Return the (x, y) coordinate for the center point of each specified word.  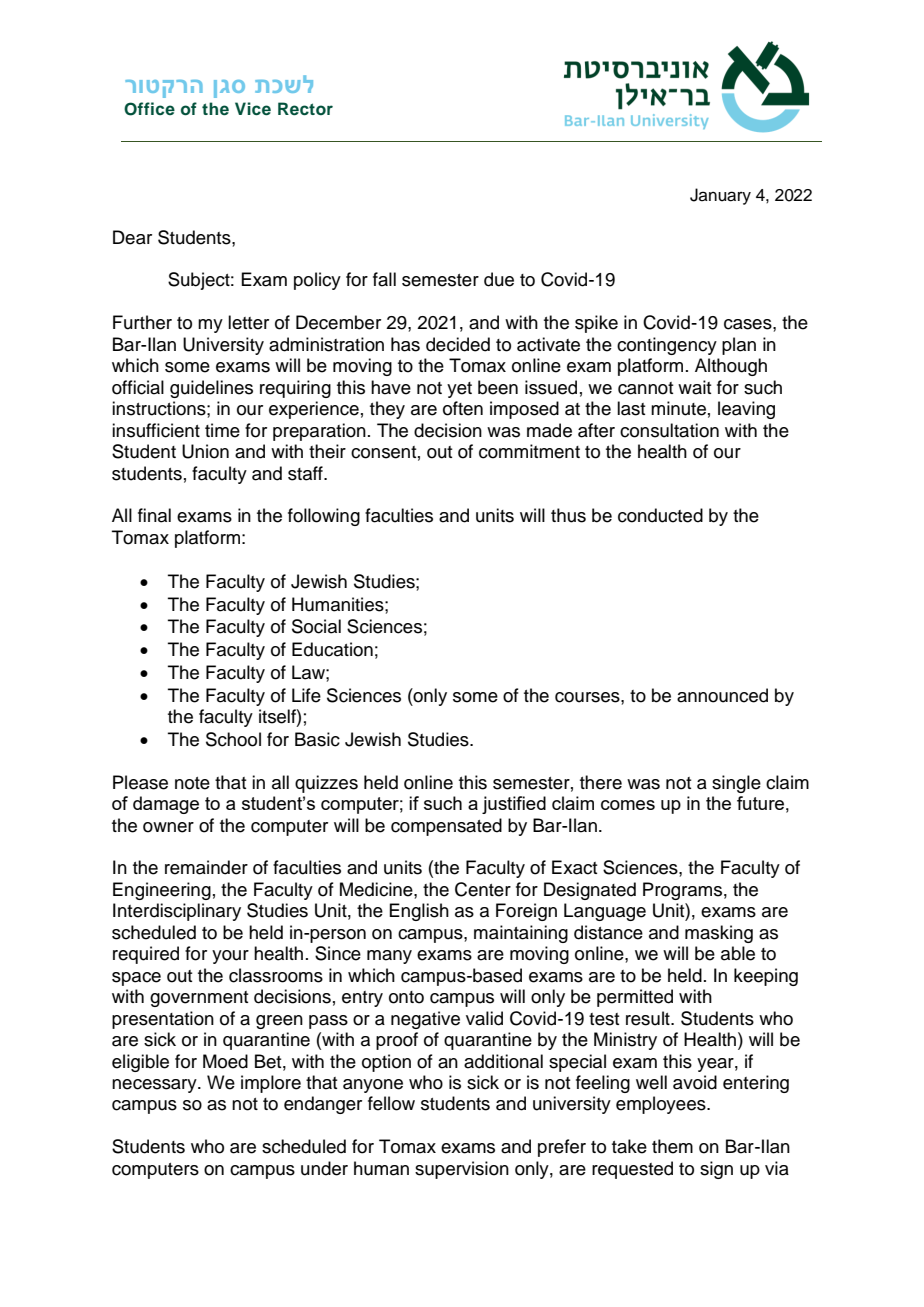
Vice (253, 109)
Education (332, 649)
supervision (462, 1170)
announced (722, 695)
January (720, 196)
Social (316, 626)
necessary (155, 1086)
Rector (305, 109)
